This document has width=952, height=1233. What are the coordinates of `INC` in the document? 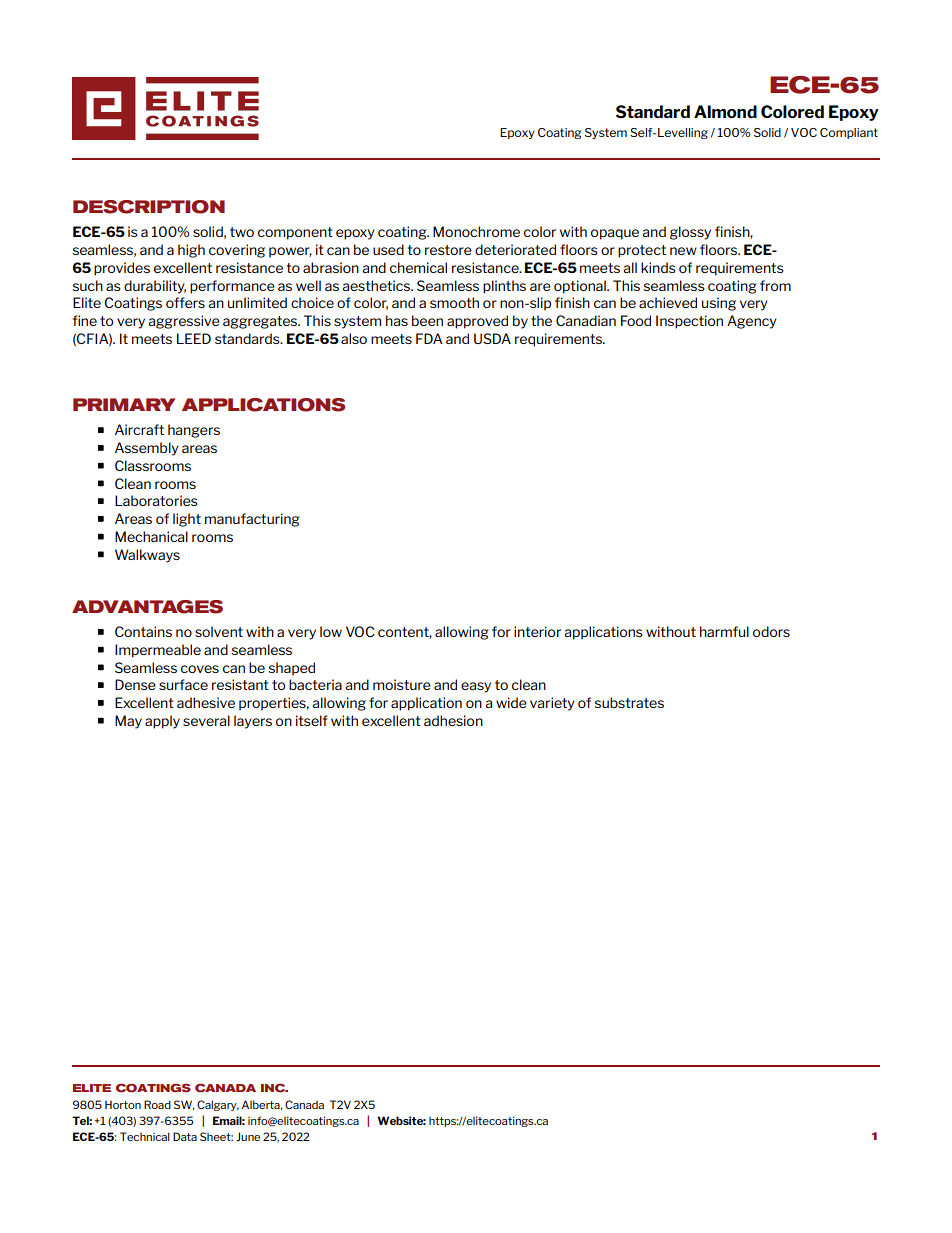 It's located at (274, 1088).
